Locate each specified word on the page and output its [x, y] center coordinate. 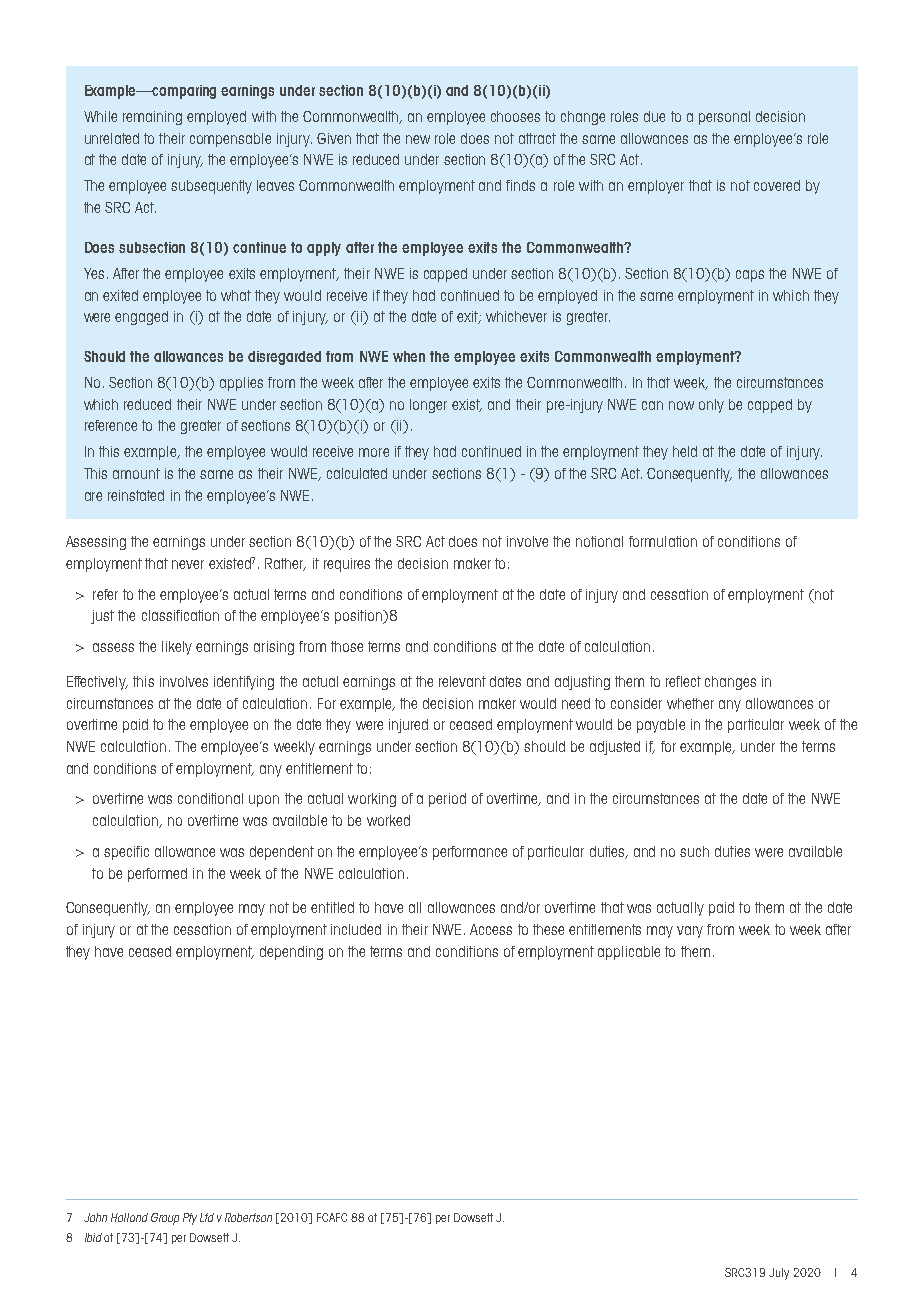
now [681, 405]
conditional [210, 798]
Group [165, 1219]
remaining [152, 118]
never [188, 564]
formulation [663, 541]
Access [491, 929]
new [418, 139]
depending [291, 953]
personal [724, 118]
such [694, 851]
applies [241, 384]
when [409, 356]
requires [347, 565]
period [447, 800]
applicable [629, 953]
